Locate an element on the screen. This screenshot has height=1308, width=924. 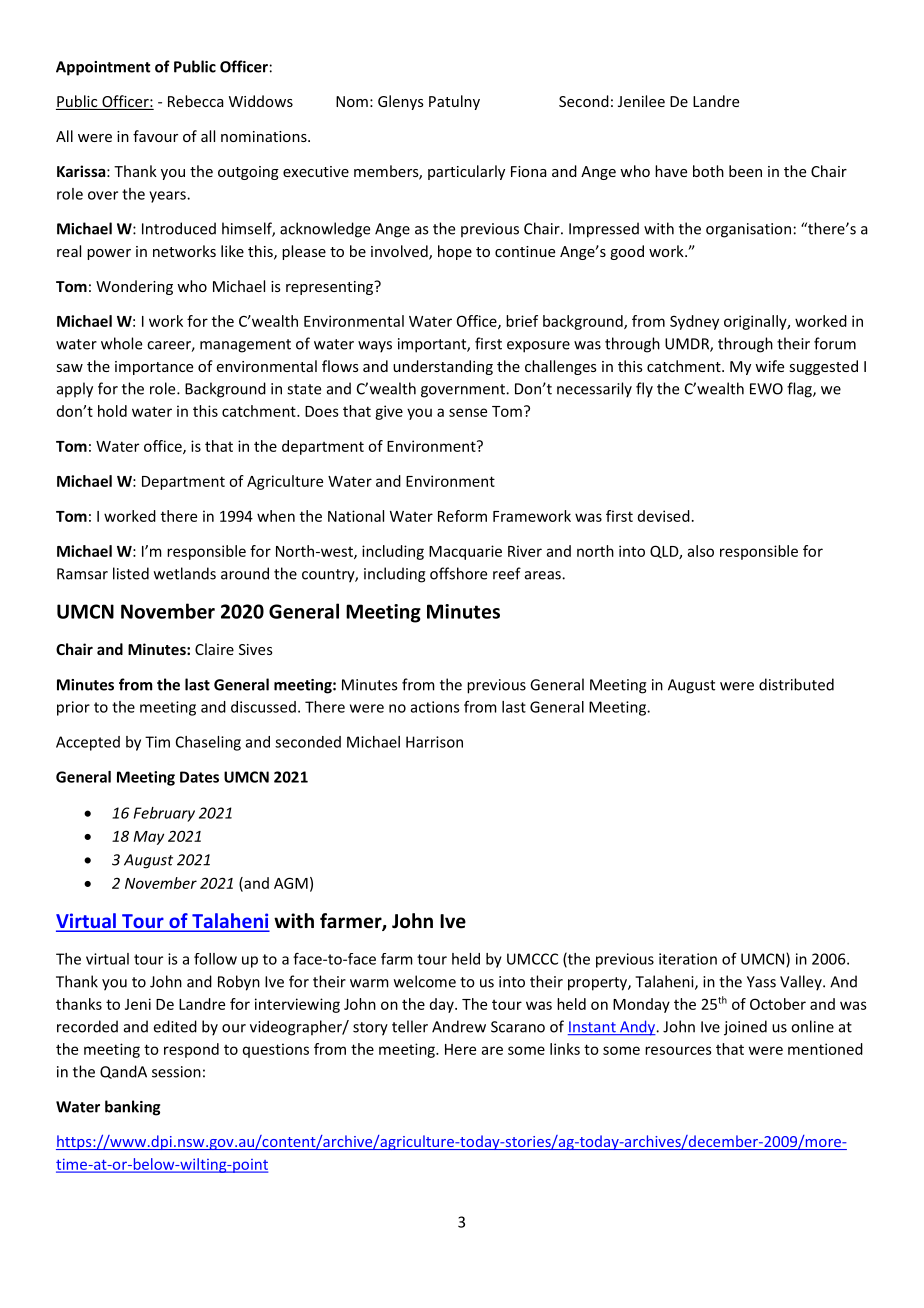
offshore is located at coordinates (458, 573).
